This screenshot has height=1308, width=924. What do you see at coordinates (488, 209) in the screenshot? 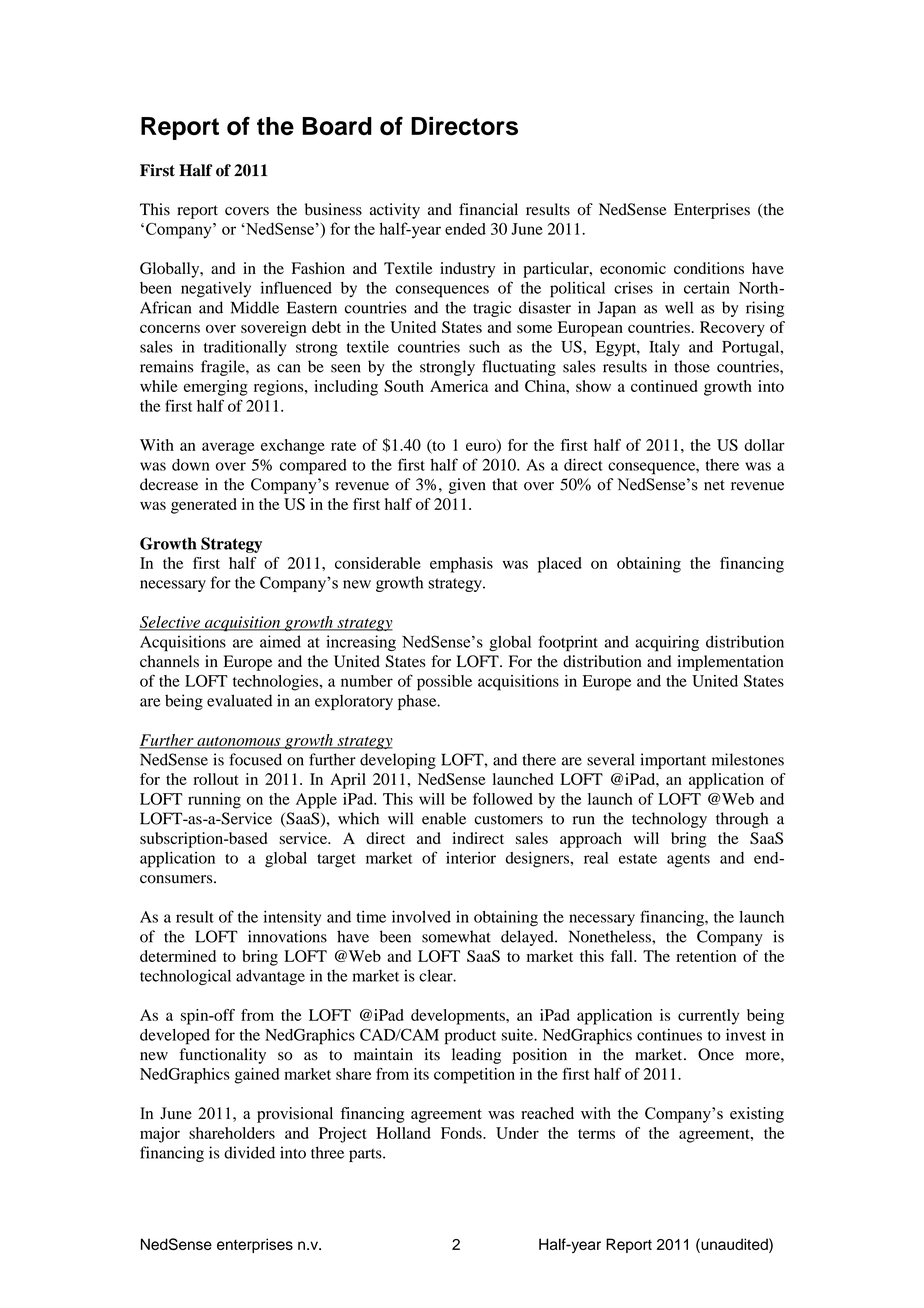
I see `financial` at bounding box center [488, 209].
